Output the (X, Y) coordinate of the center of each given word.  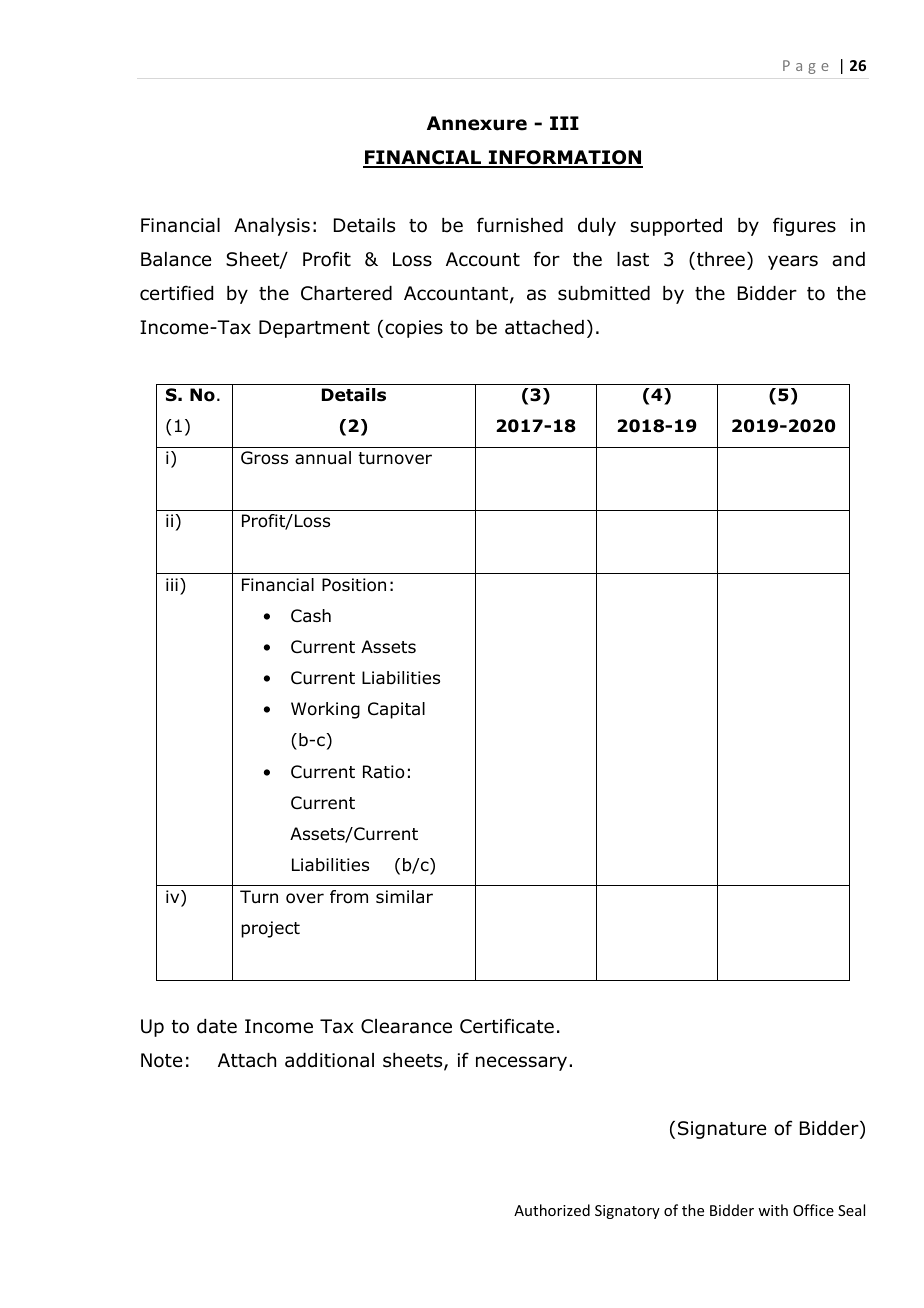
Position (354, 585)
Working (325, 710)
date (217, 1026)
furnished (520, 225)
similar (404, 897)
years (793, 262)
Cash (311, 616)
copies (414, 329)
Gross (264, 458)
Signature (722, 1130)
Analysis (272, 227)
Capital (396, 710)
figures (804, 226)
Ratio (384, 772)
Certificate (507, 1026)
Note (161, 1060)
